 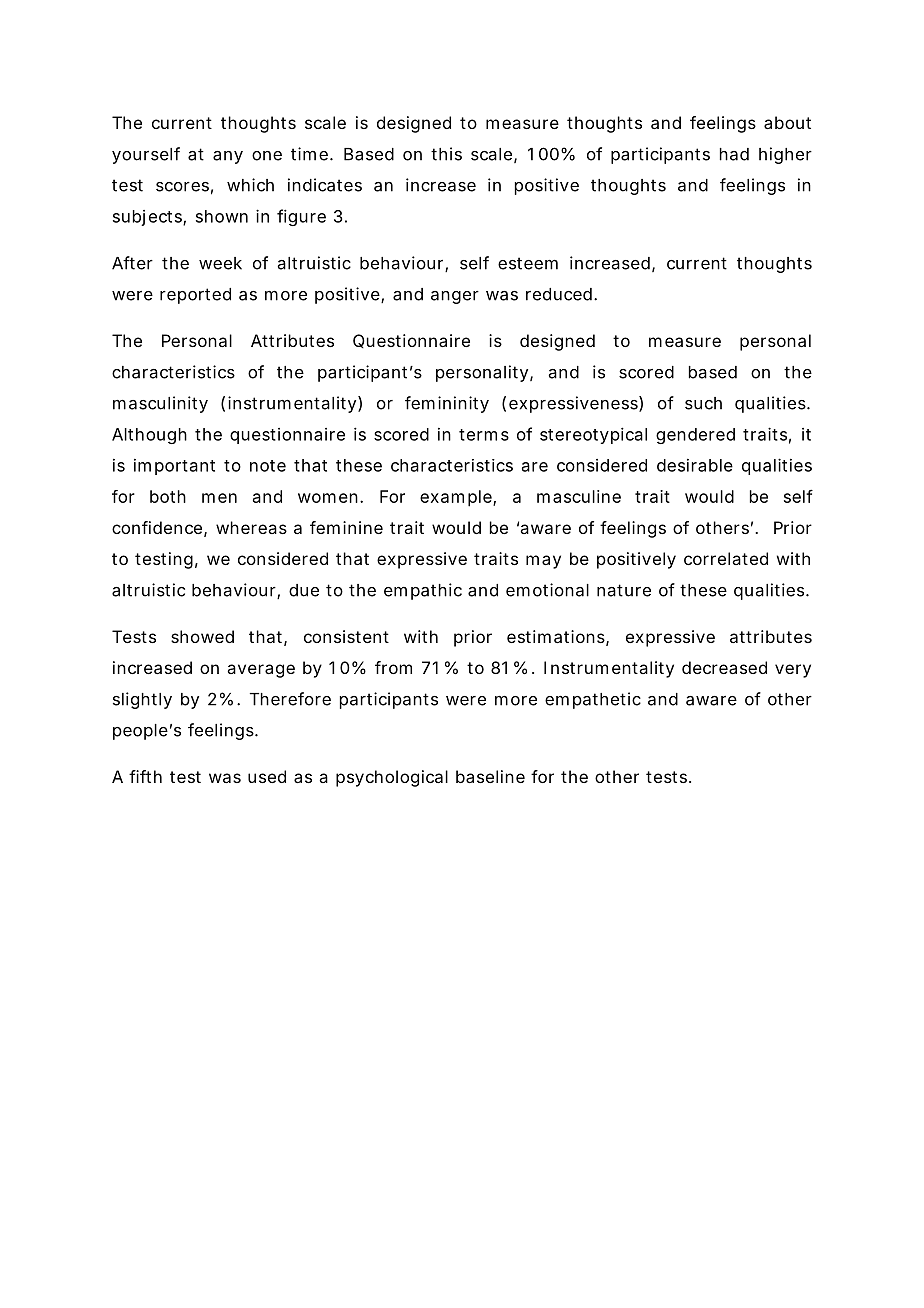 What do you see at coordinates (195, 296) in the image?
I see `reported` at bounding box center [195, 296].
